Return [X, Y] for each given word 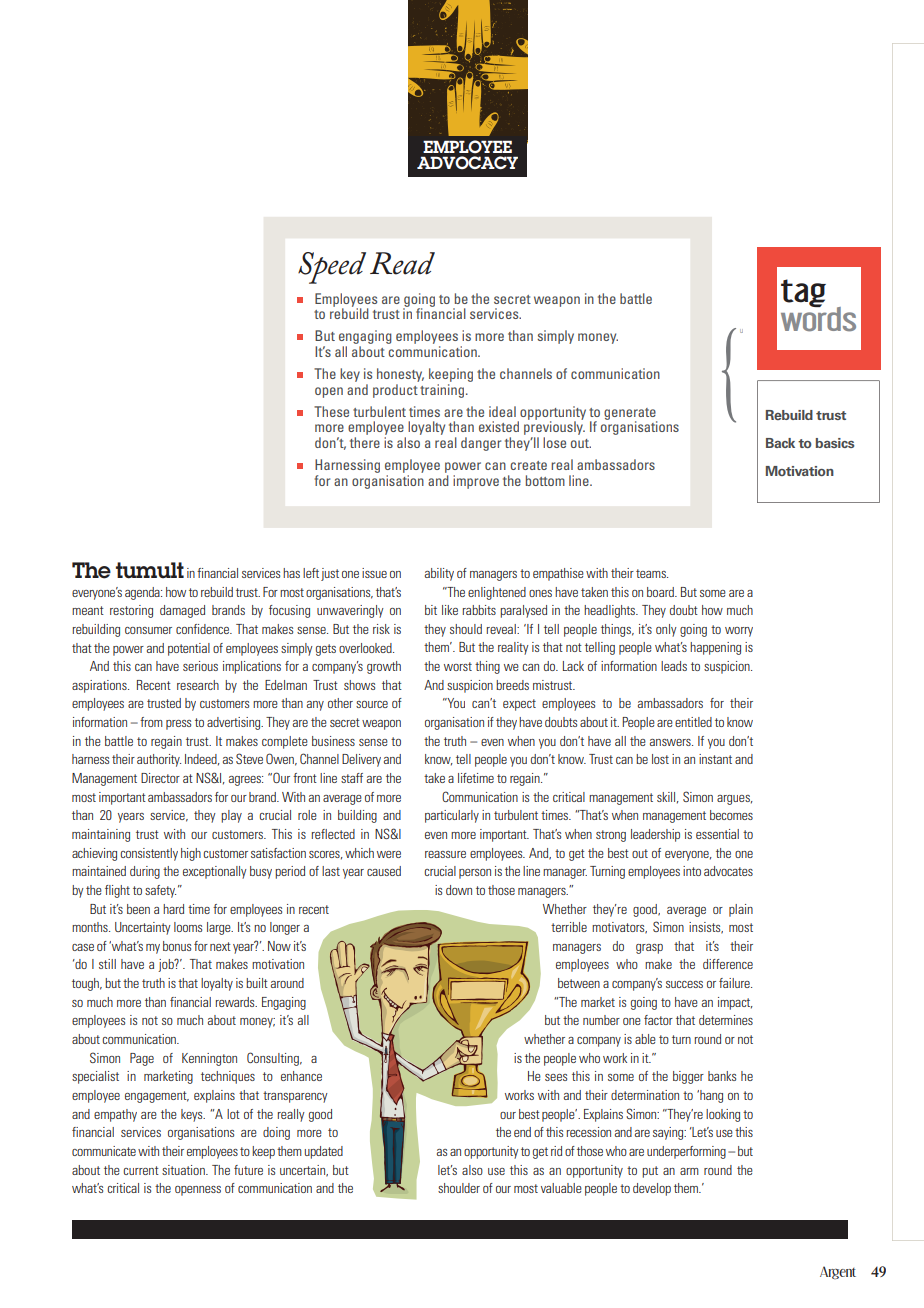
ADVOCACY [467, 163]
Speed [332, 268]
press [178, 725]
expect [519, 705]
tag [803, 293]
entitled [693, 722]
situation [184, 1170]
